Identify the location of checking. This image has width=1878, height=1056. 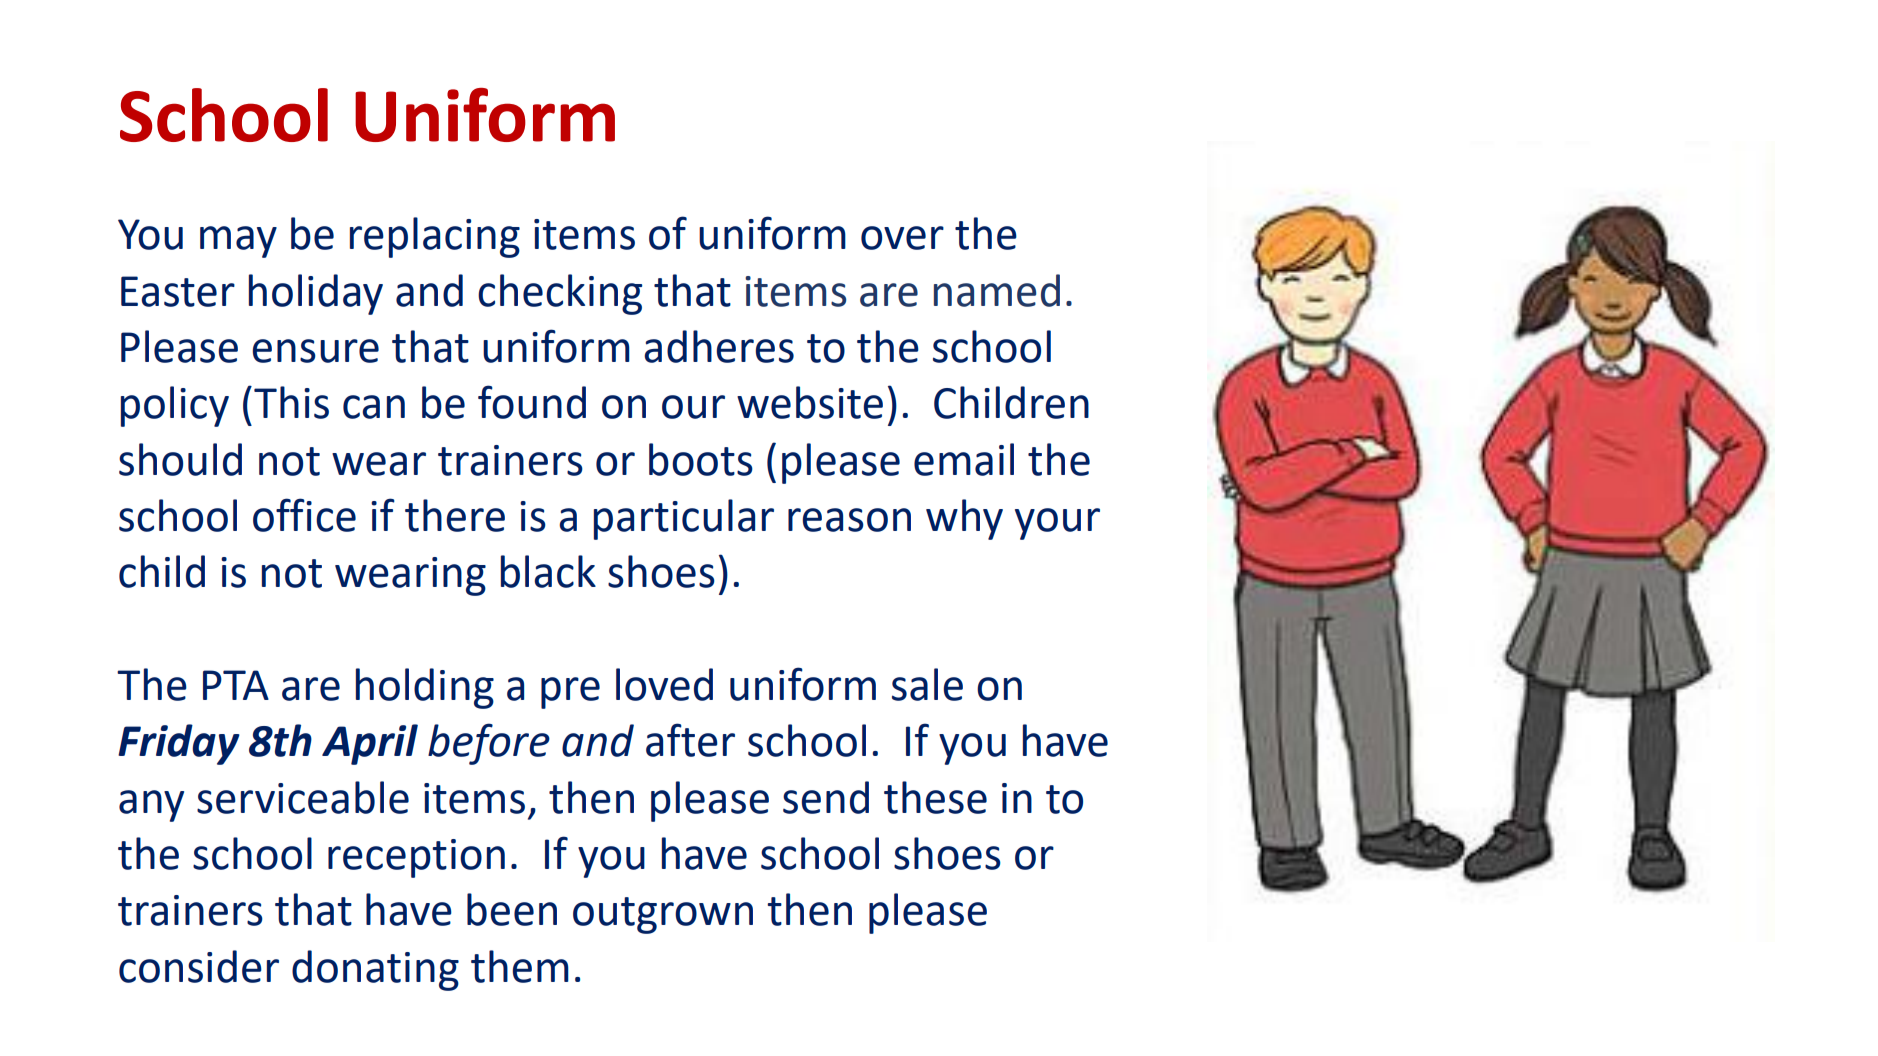
(560, 294).
